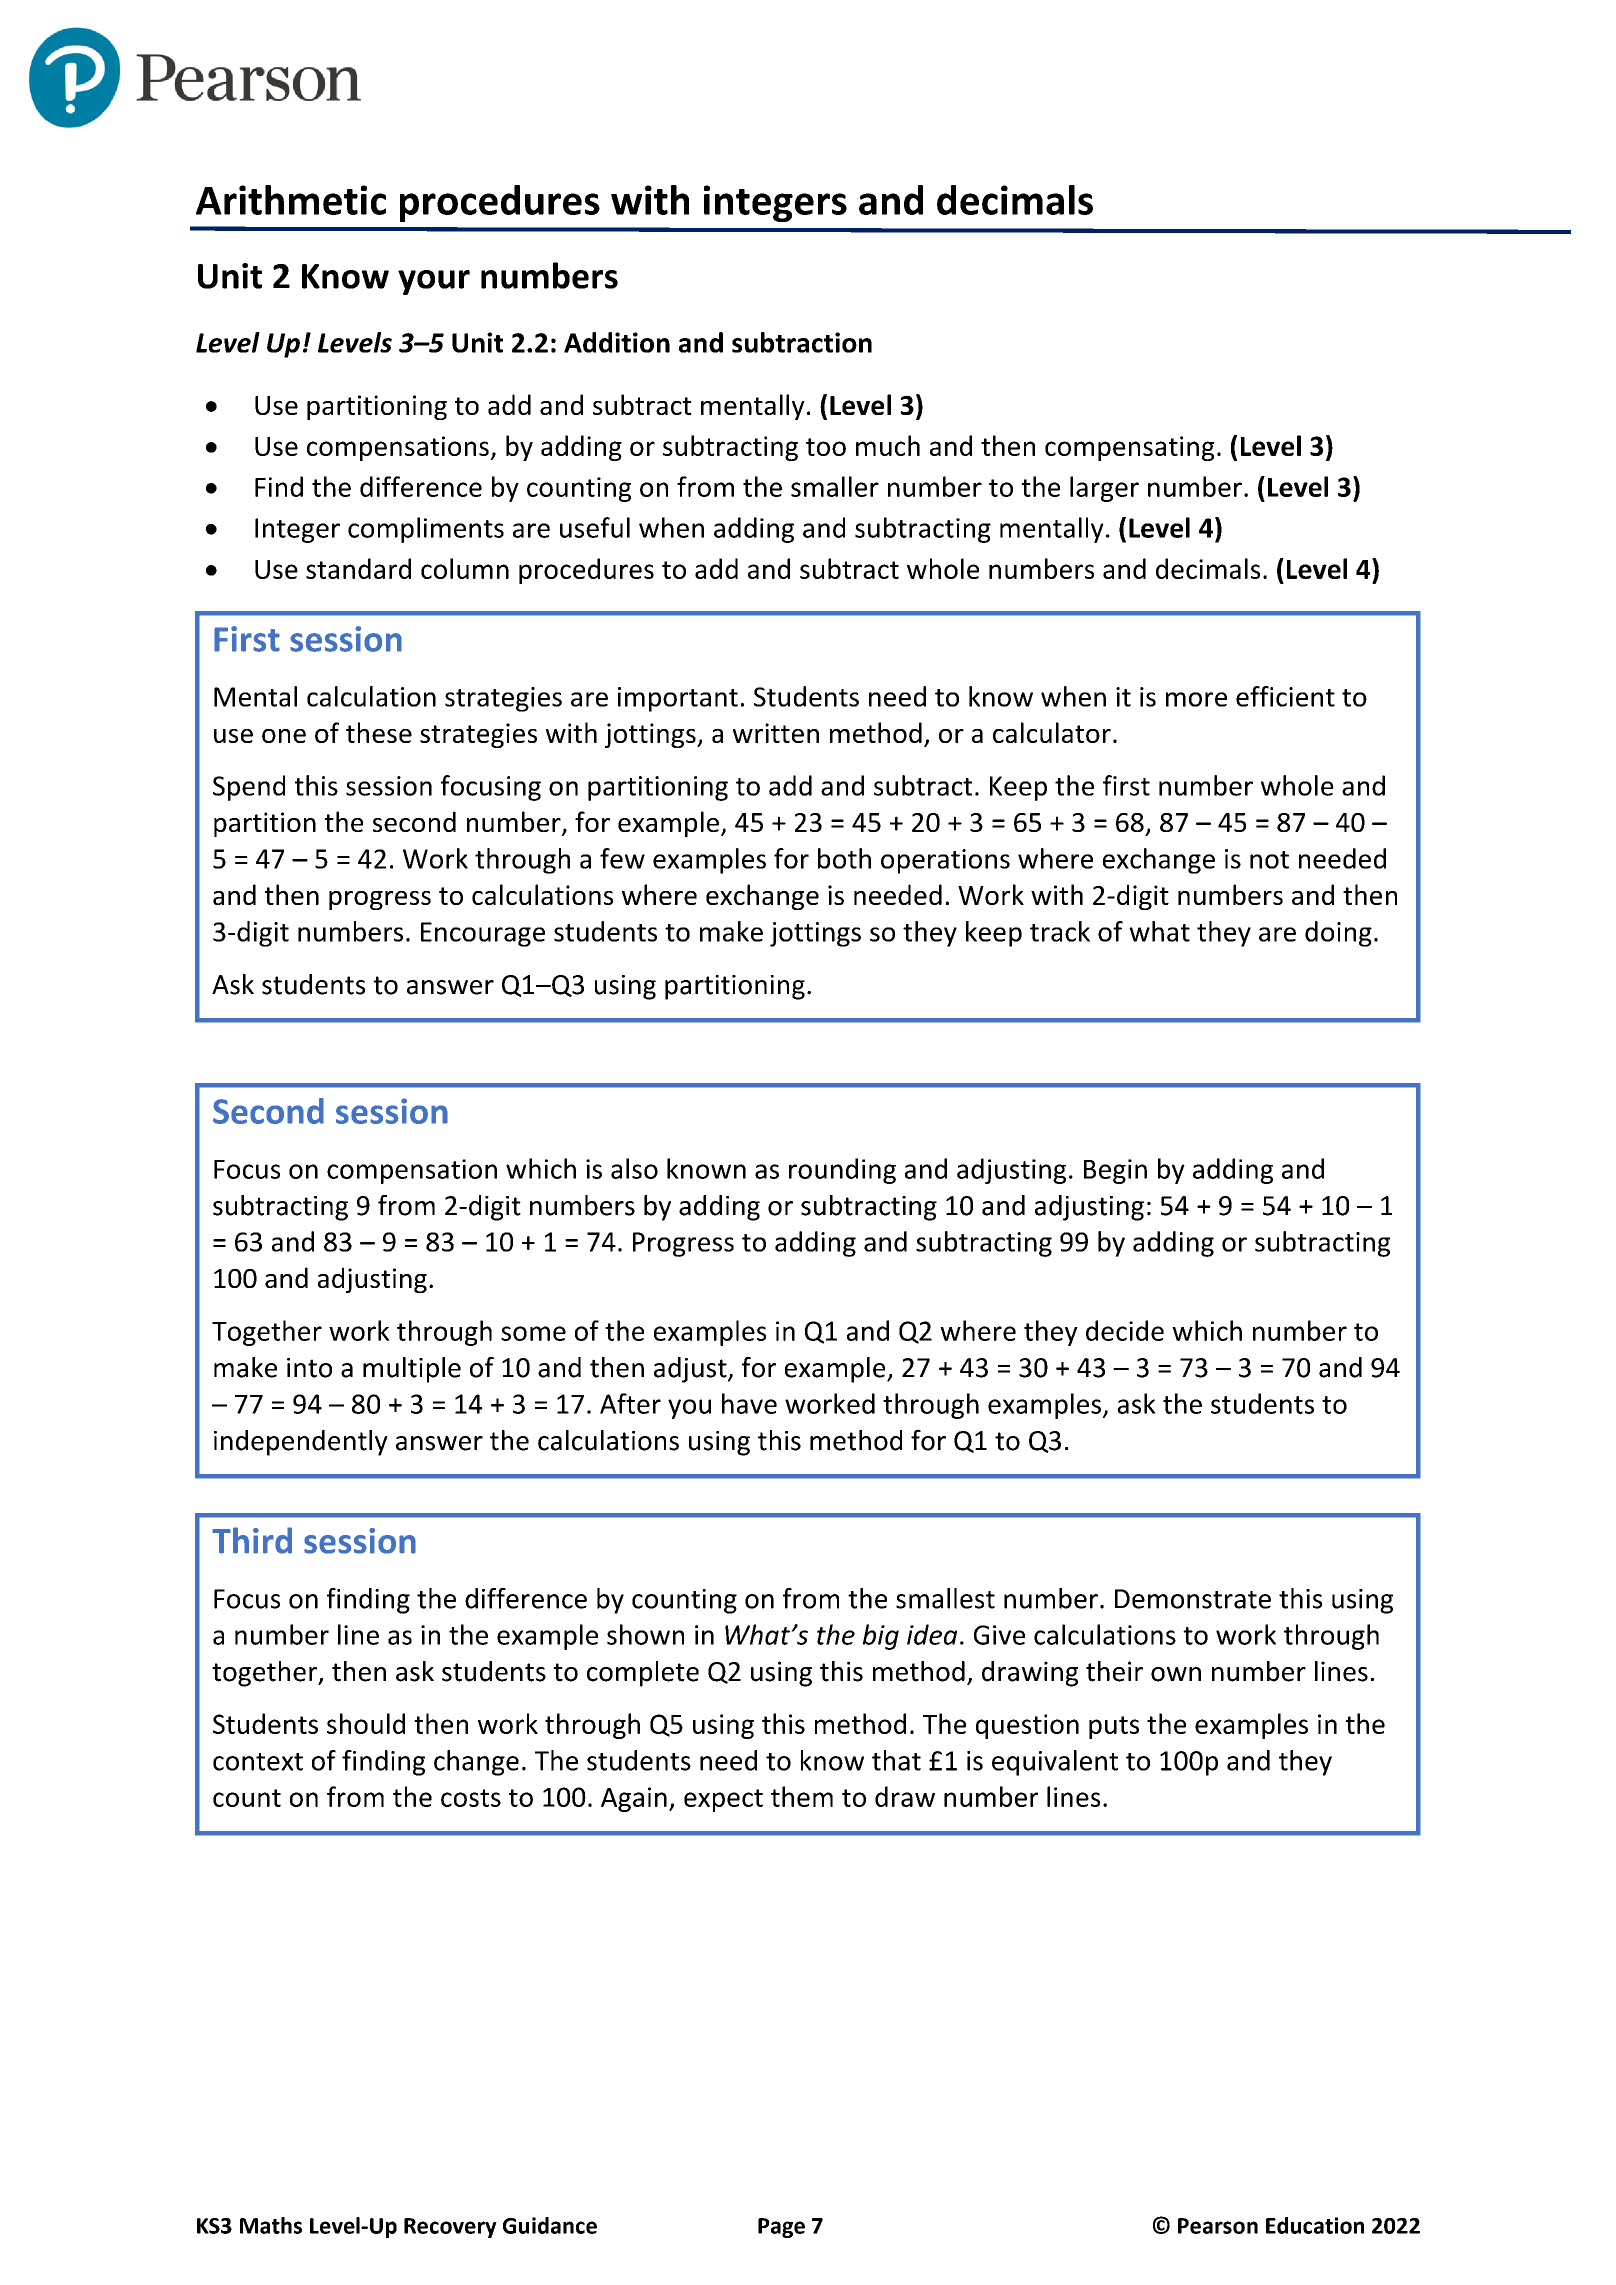 The image size is (1616, 2285). Describe the element at coordinates (450, 2228) in the page. I see `Recovery` at that location.
